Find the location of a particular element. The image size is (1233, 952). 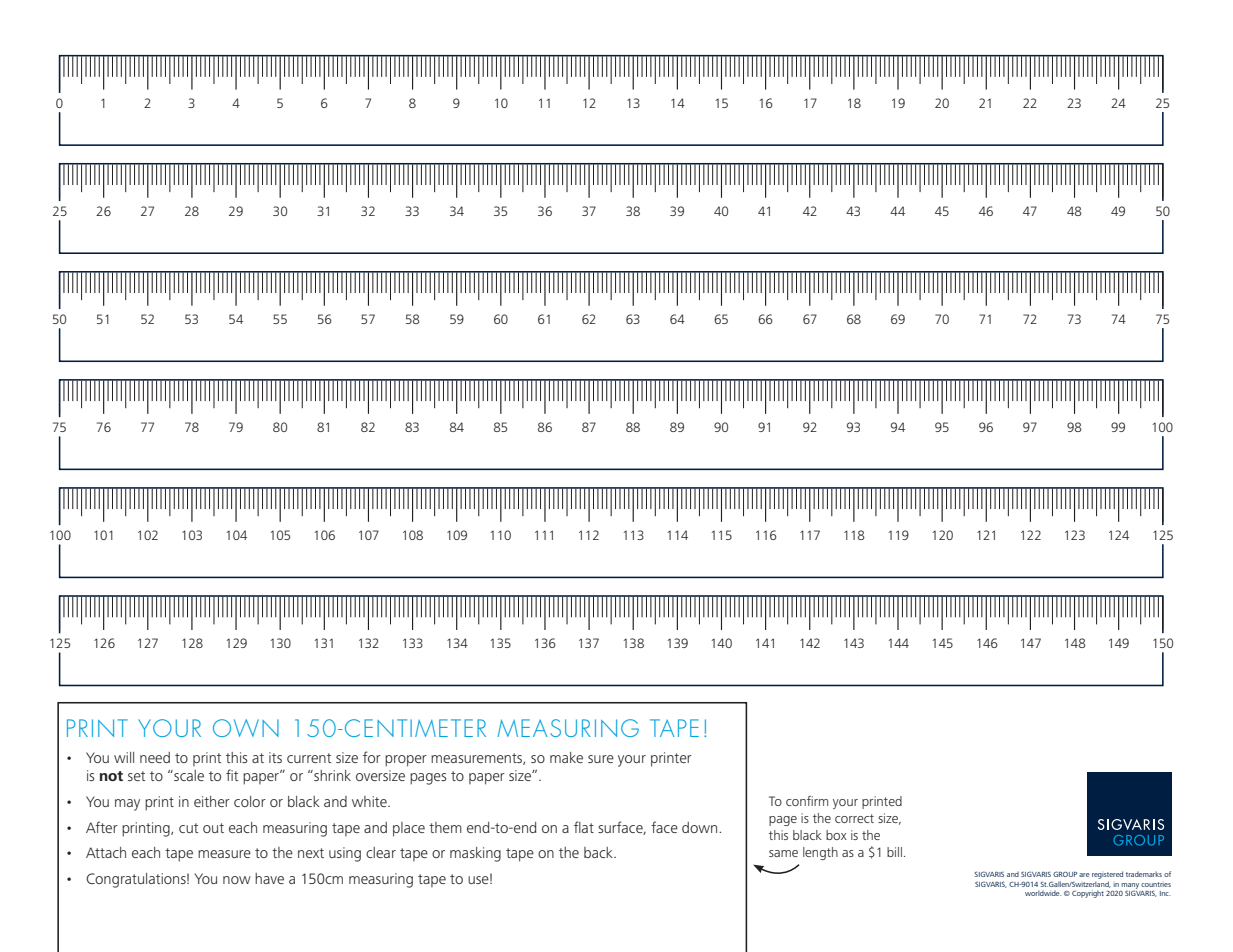

out is located at coordinates (213, 828).
